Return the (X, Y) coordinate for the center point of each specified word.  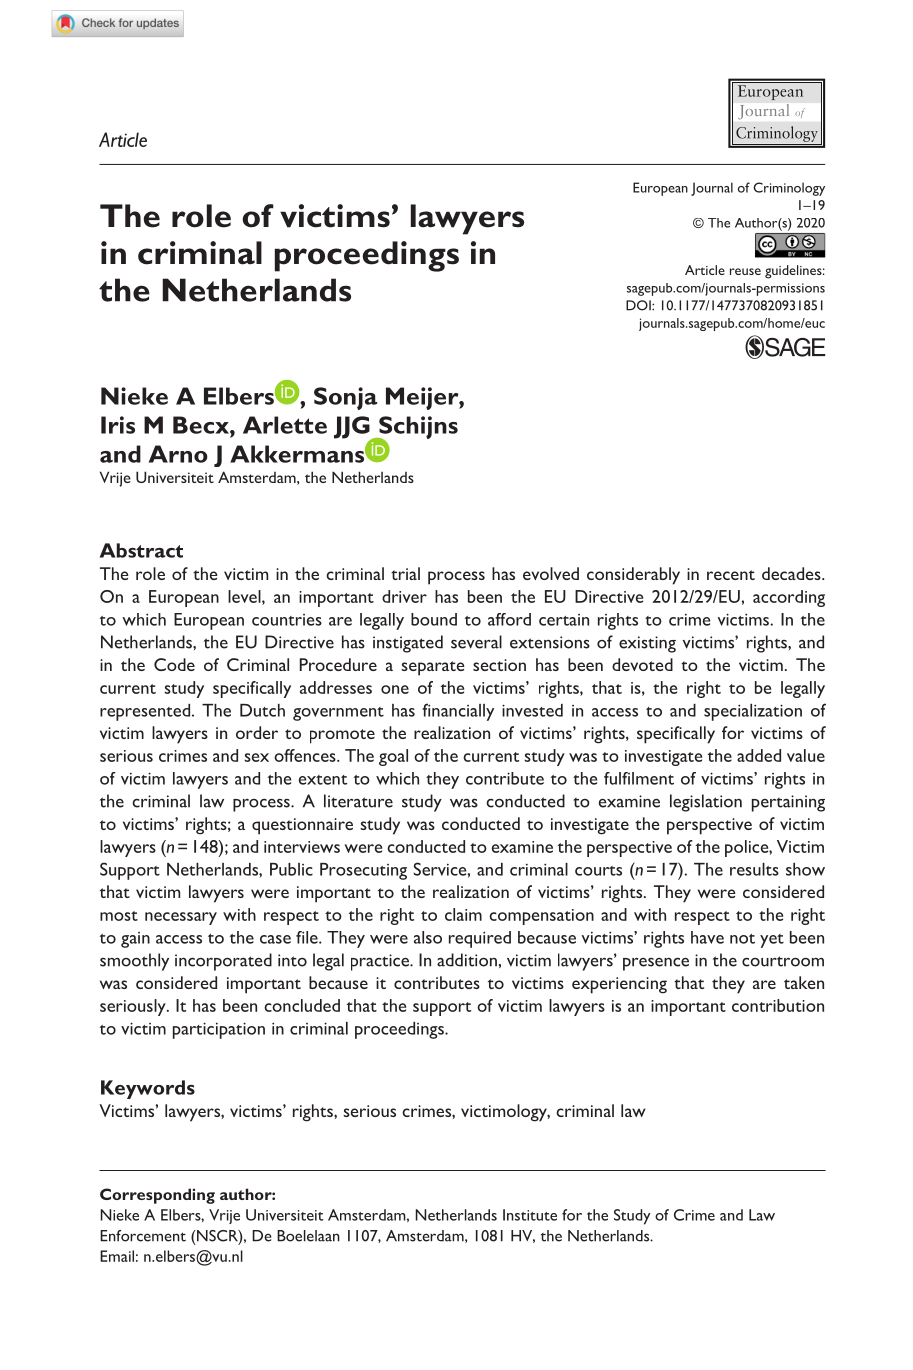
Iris (118, 425)
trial (405, 573)
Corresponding (157, 1196)
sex (256, 757)
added (759, 755)
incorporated (223, 962)
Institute (530, 1215)
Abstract (141, 550)
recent (731, 575)
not (742, 939)
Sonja (345, 398)
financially (458, 712)
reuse (745, 271)
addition (467, 960)
